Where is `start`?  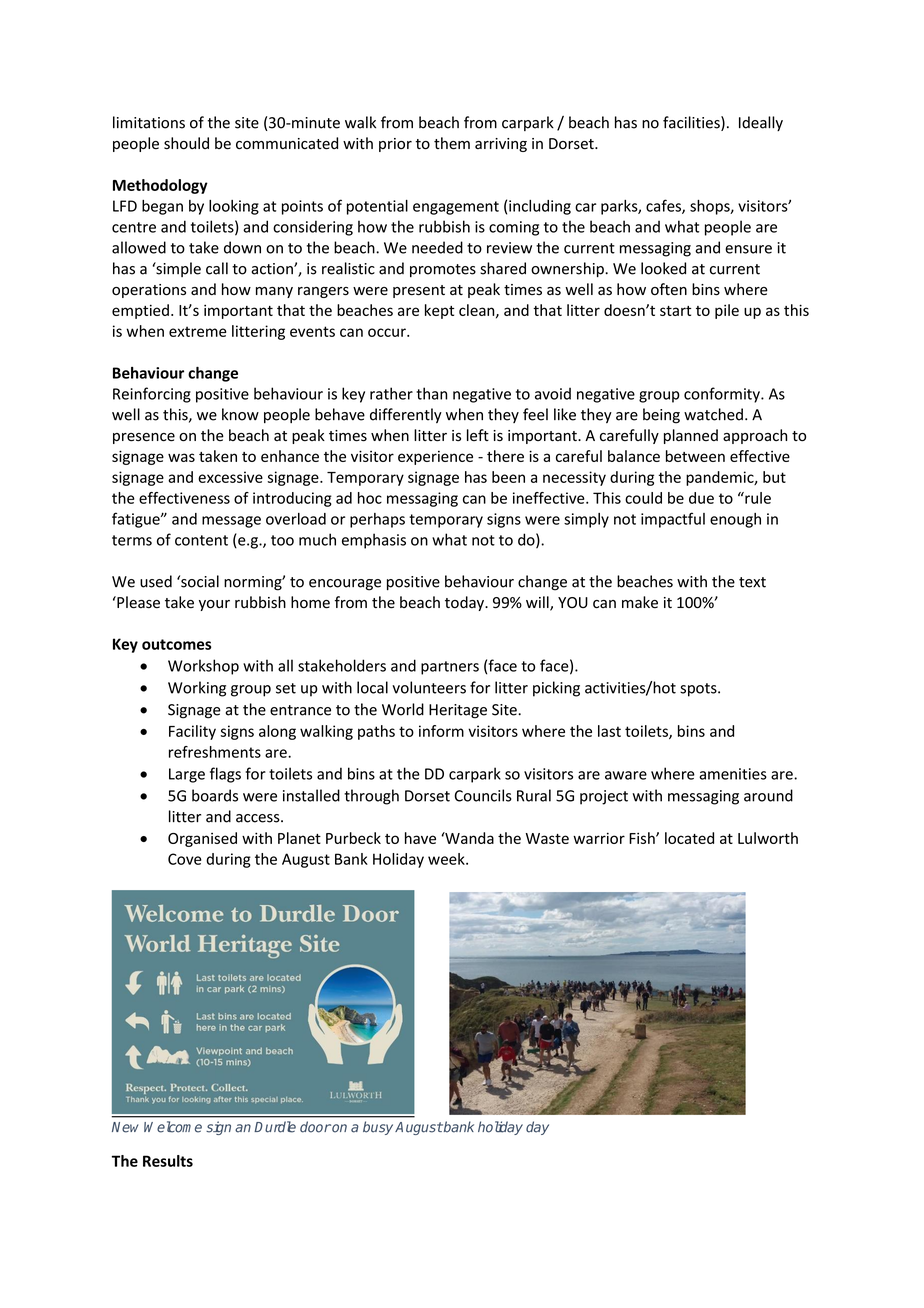 start is located at coordinates (675, 311).
